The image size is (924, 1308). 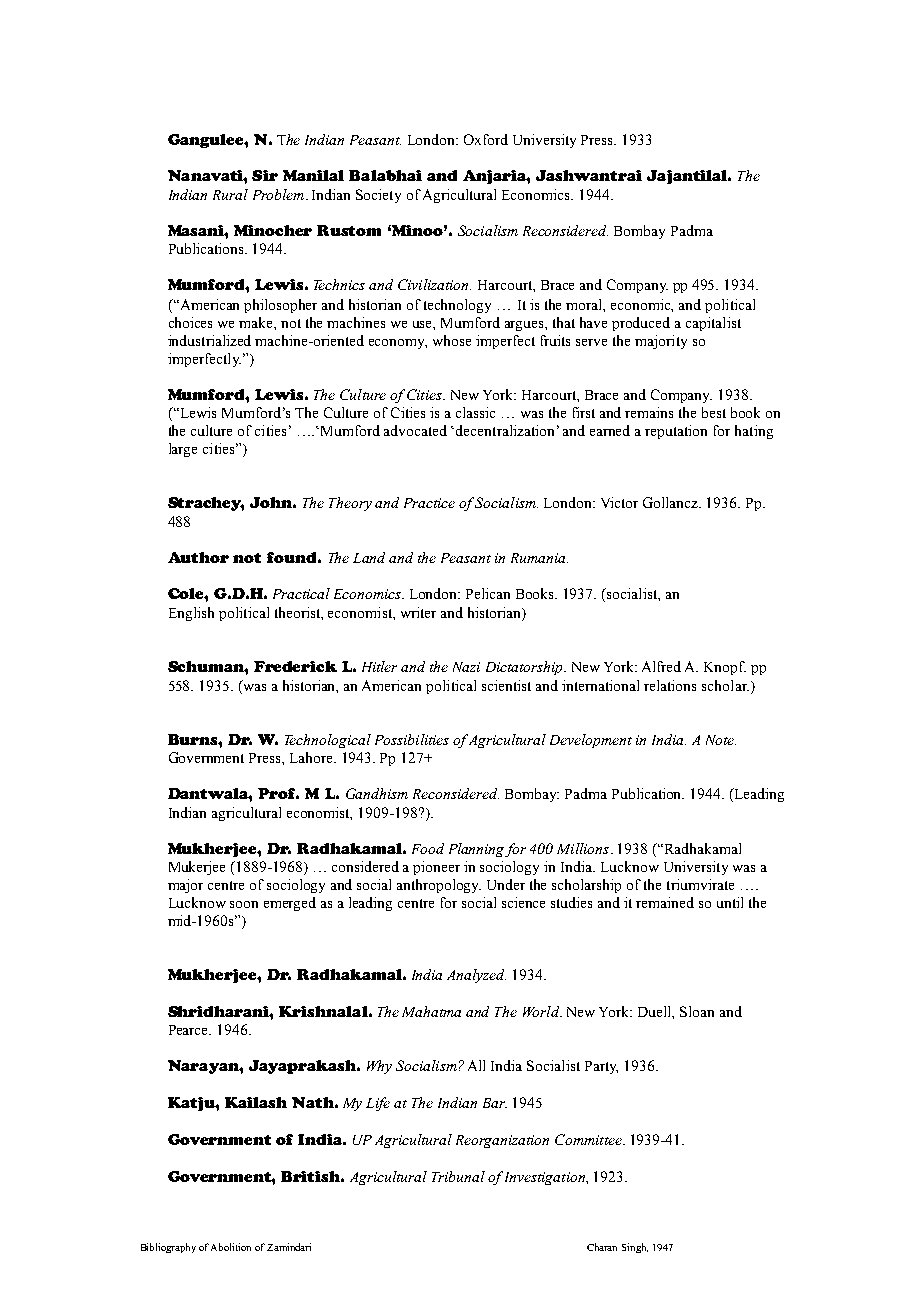 I want to click on relations, so click(x=670, y=685).
